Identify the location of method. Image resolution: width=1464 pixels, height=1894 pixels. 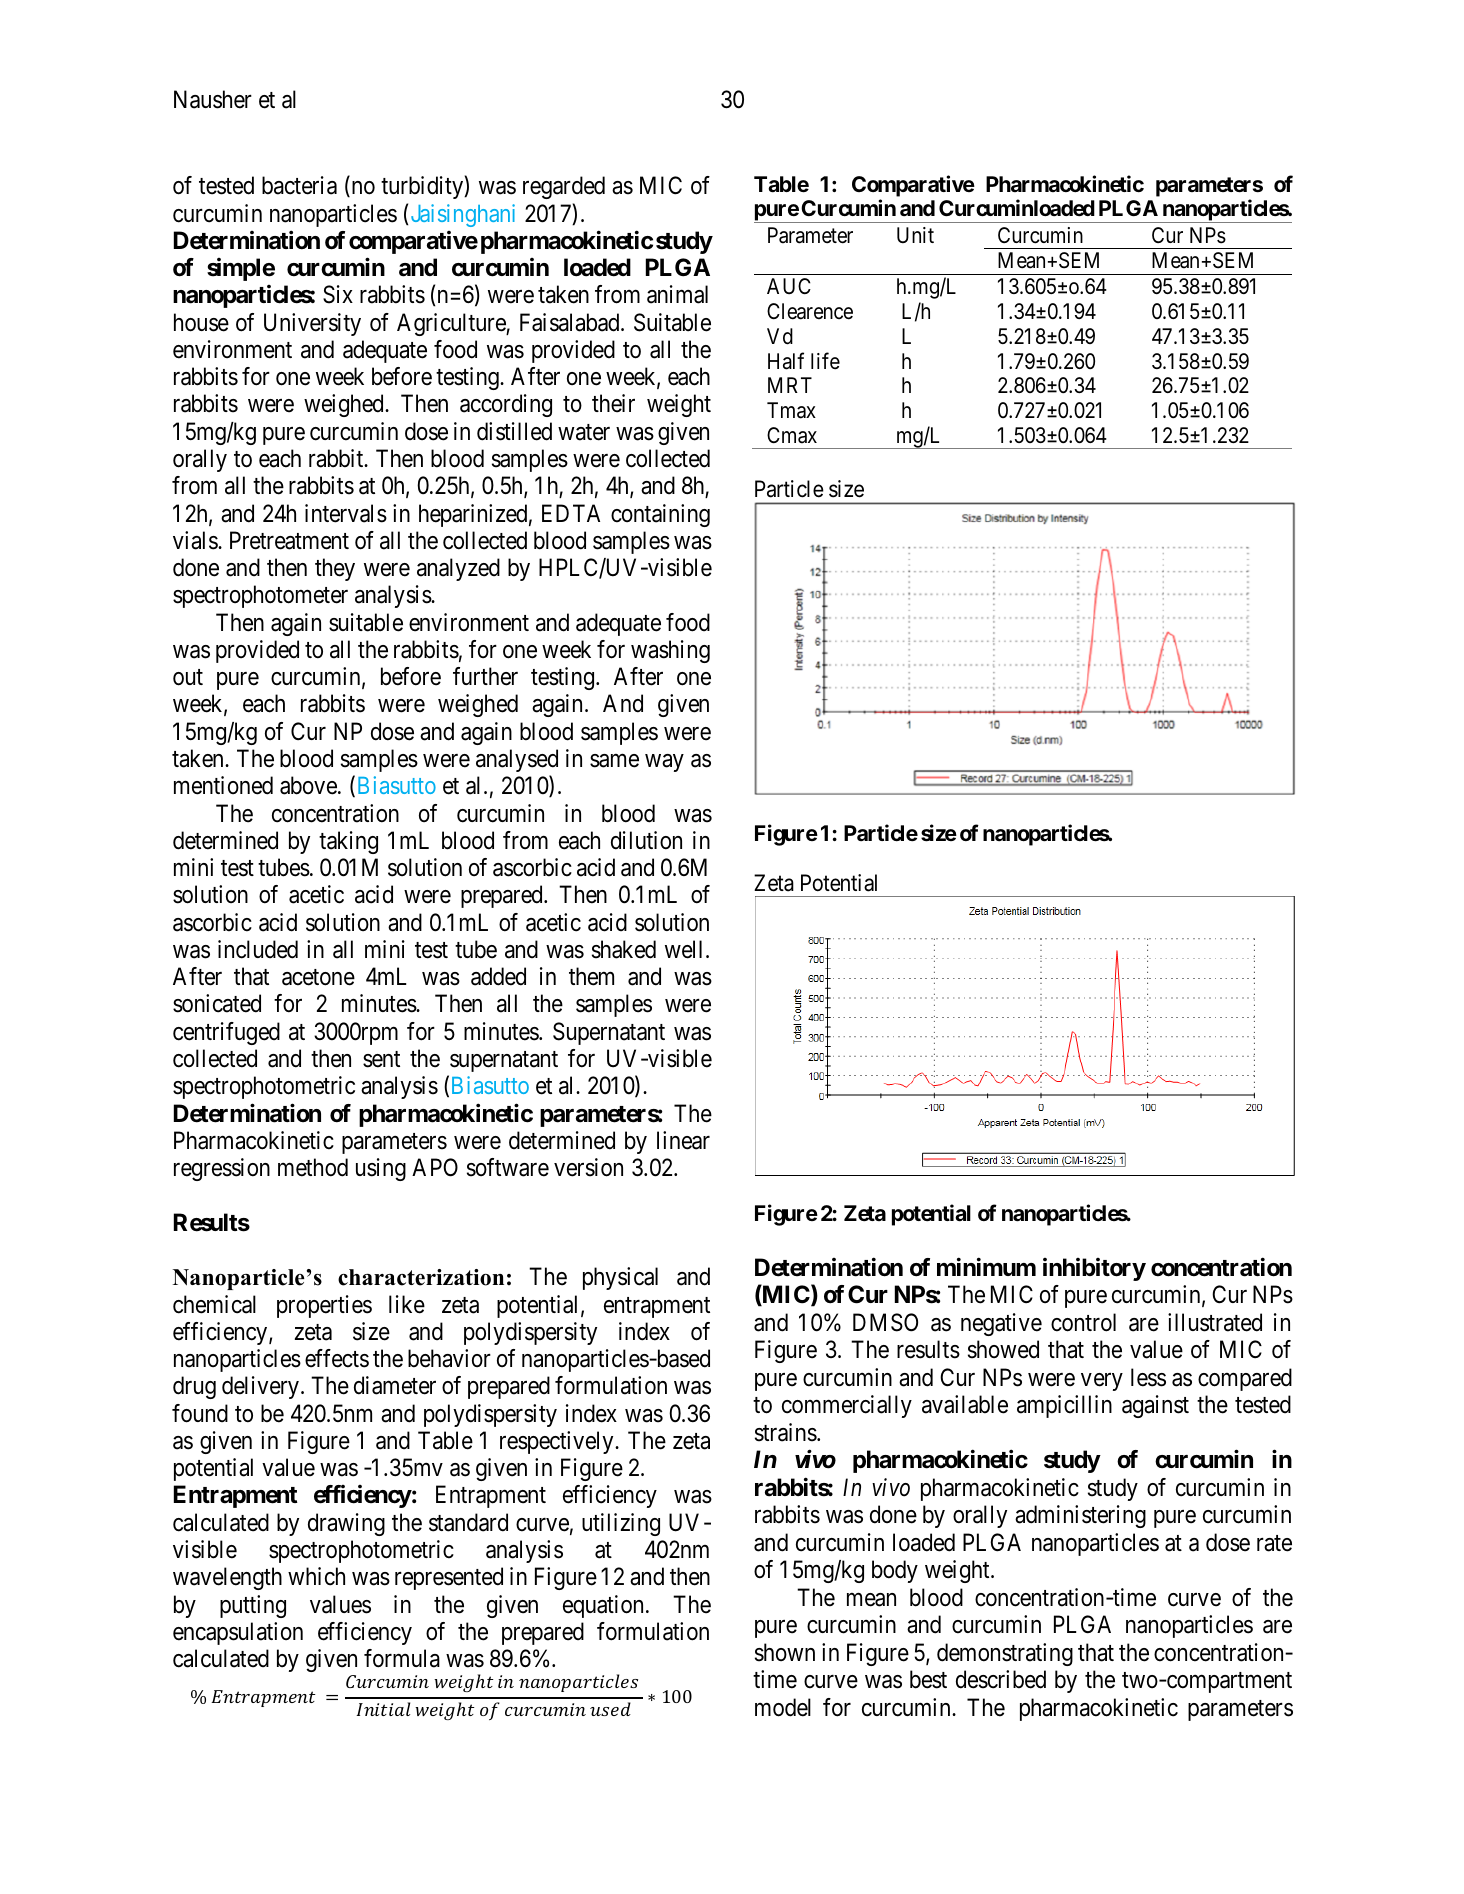
(313, 1167).
